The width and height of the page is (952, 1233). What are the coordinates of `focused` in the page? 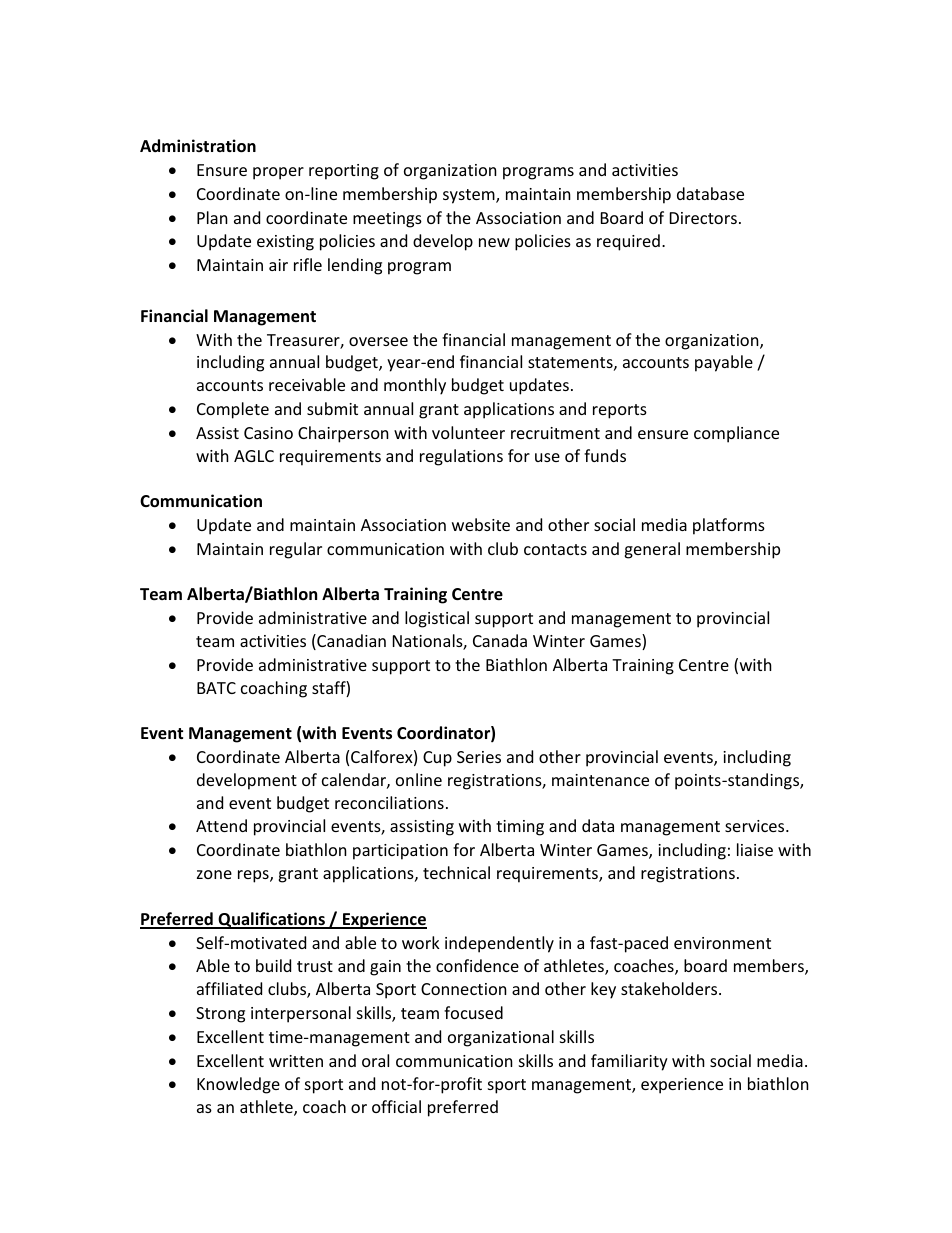 It's located at (473, 1012).
